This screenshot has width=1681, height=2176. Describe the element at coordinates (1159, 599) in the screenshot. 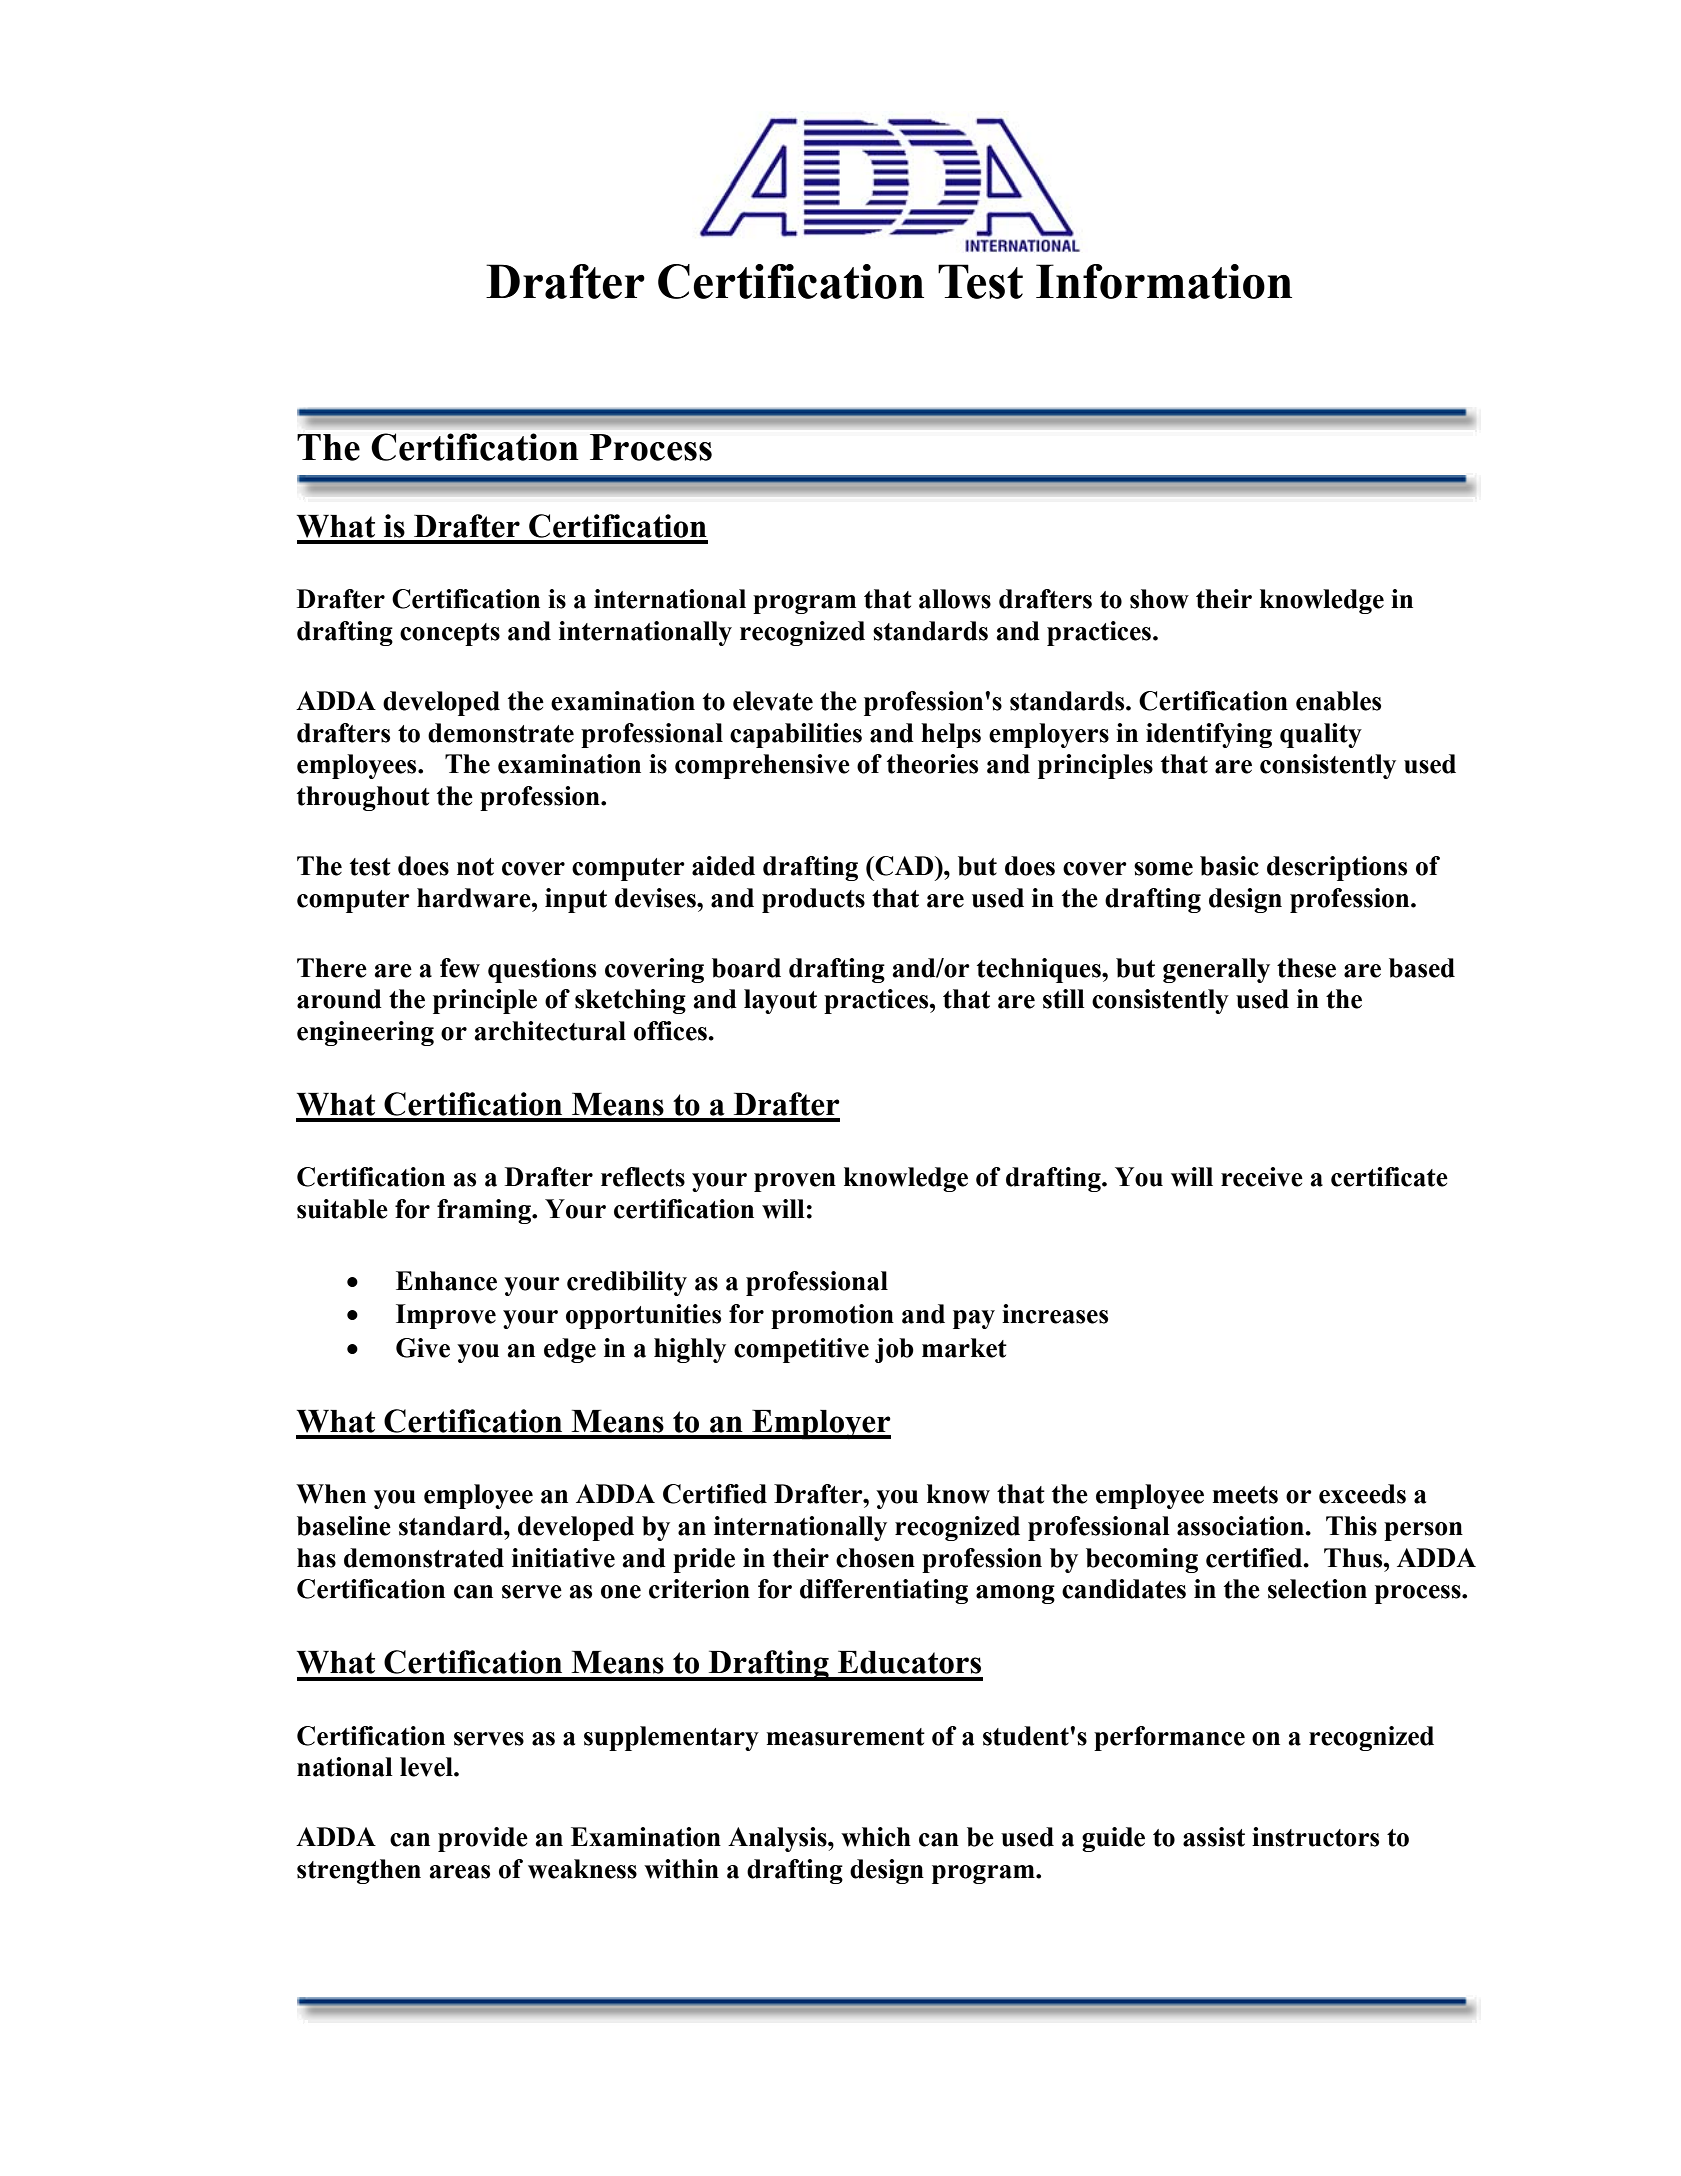

I see `show` at that location.
